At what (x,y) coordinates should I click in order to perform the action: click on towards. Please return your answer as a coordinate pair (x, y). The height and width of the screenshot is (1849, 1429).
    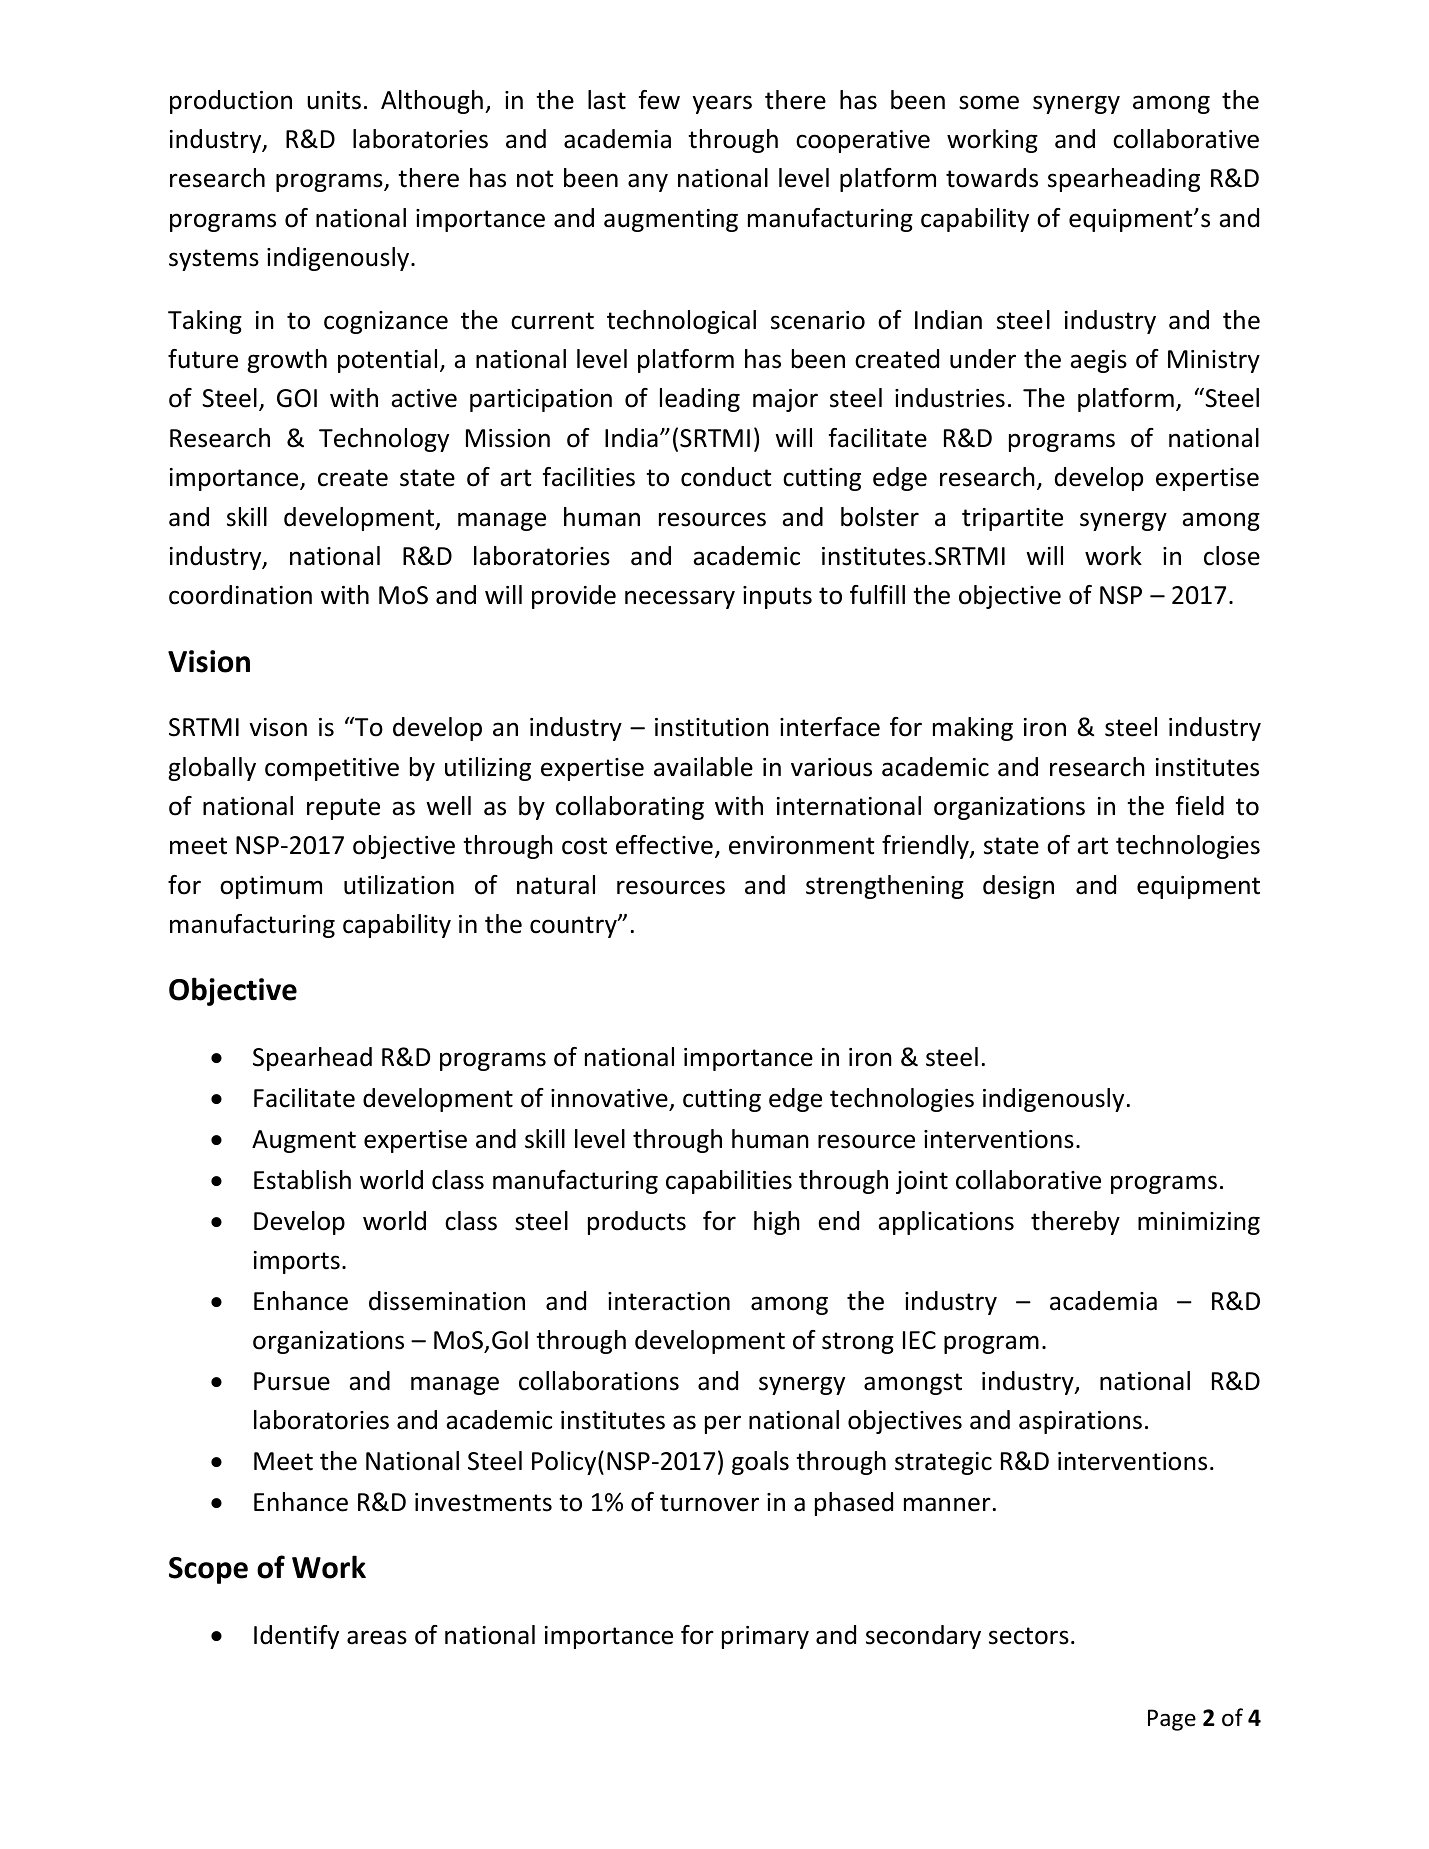
    Looking at the image, I should click on (992, 178).
